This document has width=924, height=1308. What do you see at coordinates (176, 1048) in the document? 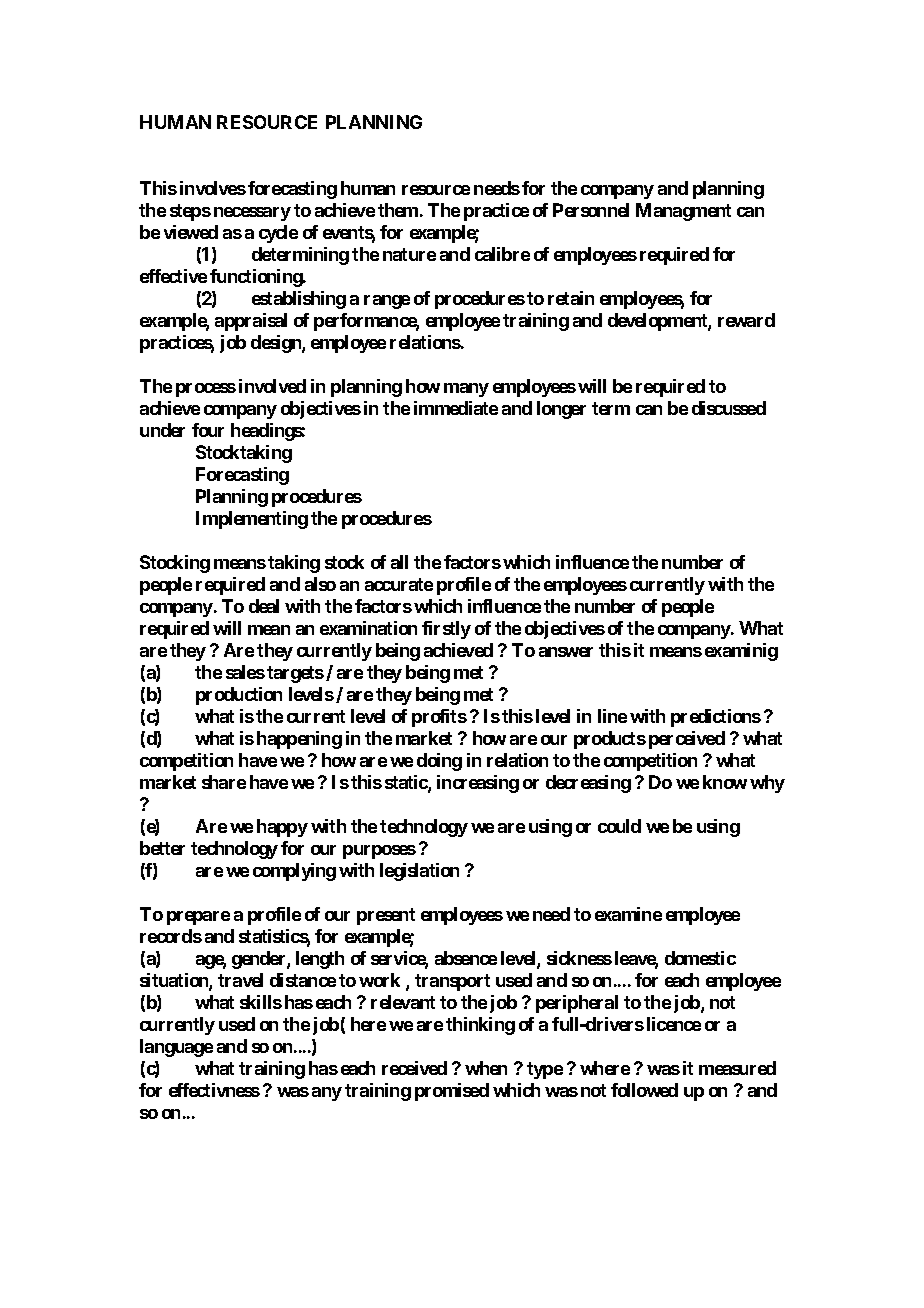
I see `language` at bounding box center [176, 1048].
